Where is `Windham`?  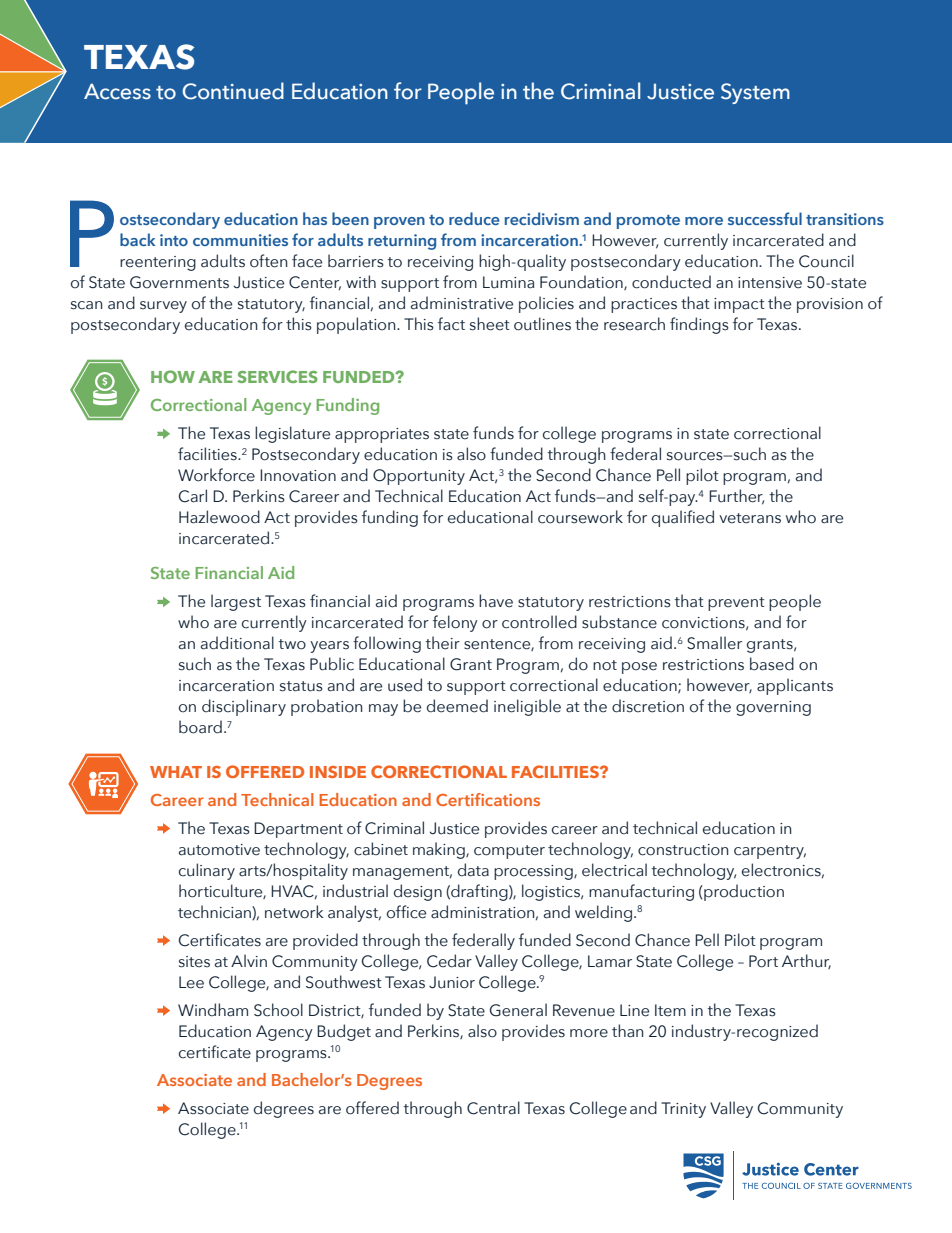 Windham is located at coordinates (213, 1010).
